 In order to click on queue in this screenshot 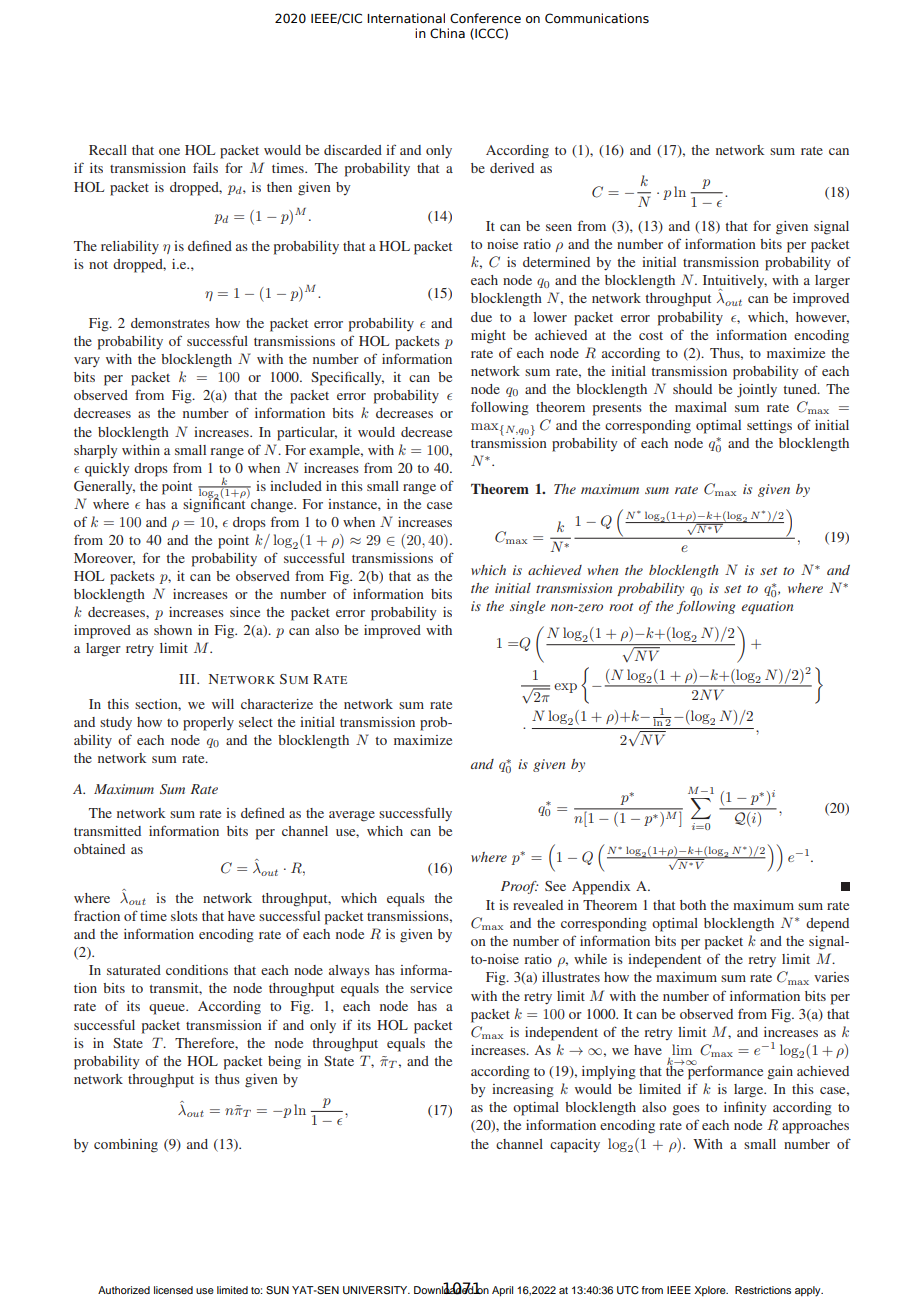, I will do `click(168, 1009)`.
